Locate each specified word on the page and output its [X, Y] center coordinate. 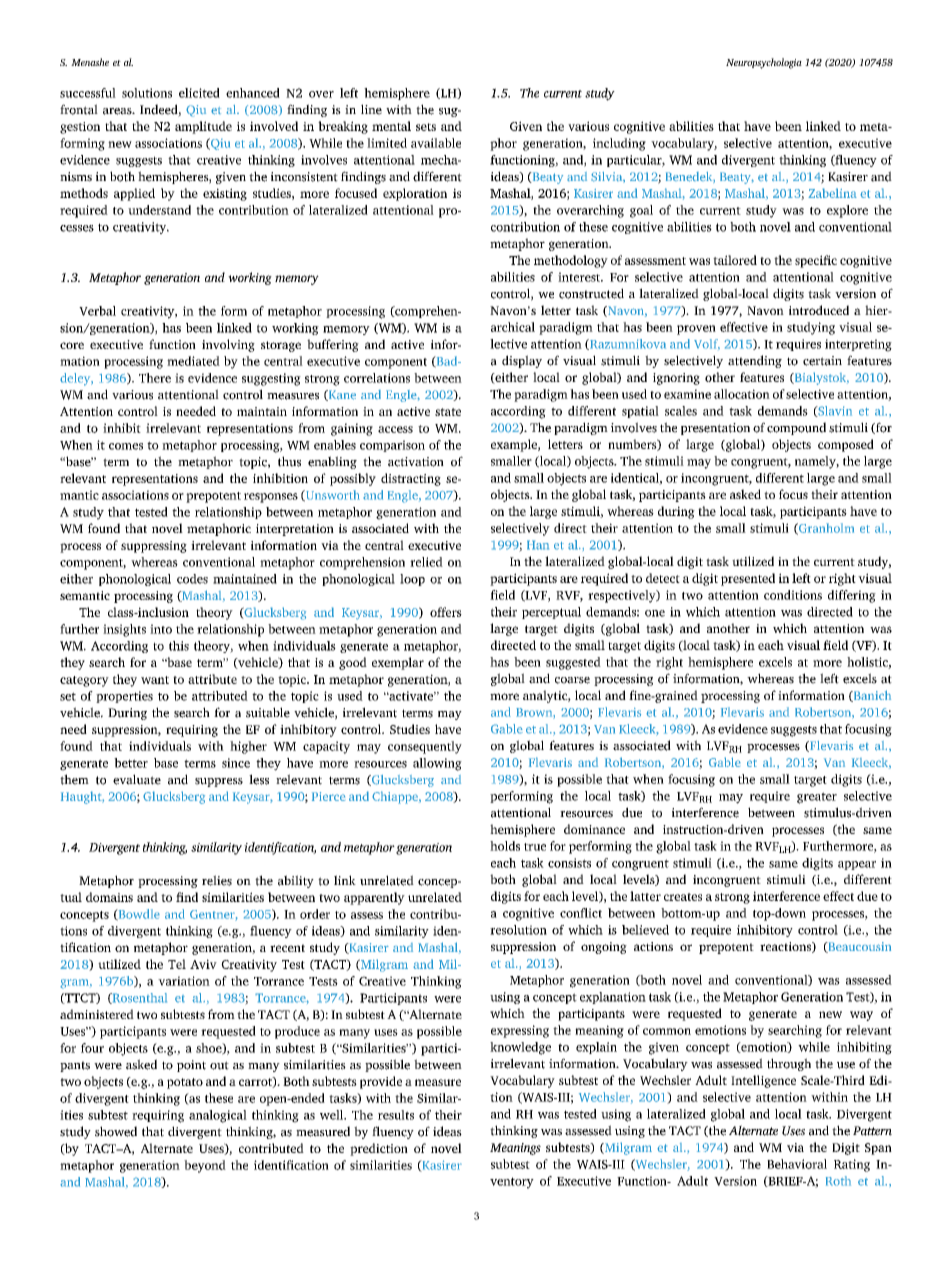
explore [847, 211]
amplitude [203, 127]
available [436, 143]
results [396, 1115]
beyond [205, 1166]
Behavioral [797, 1164]
